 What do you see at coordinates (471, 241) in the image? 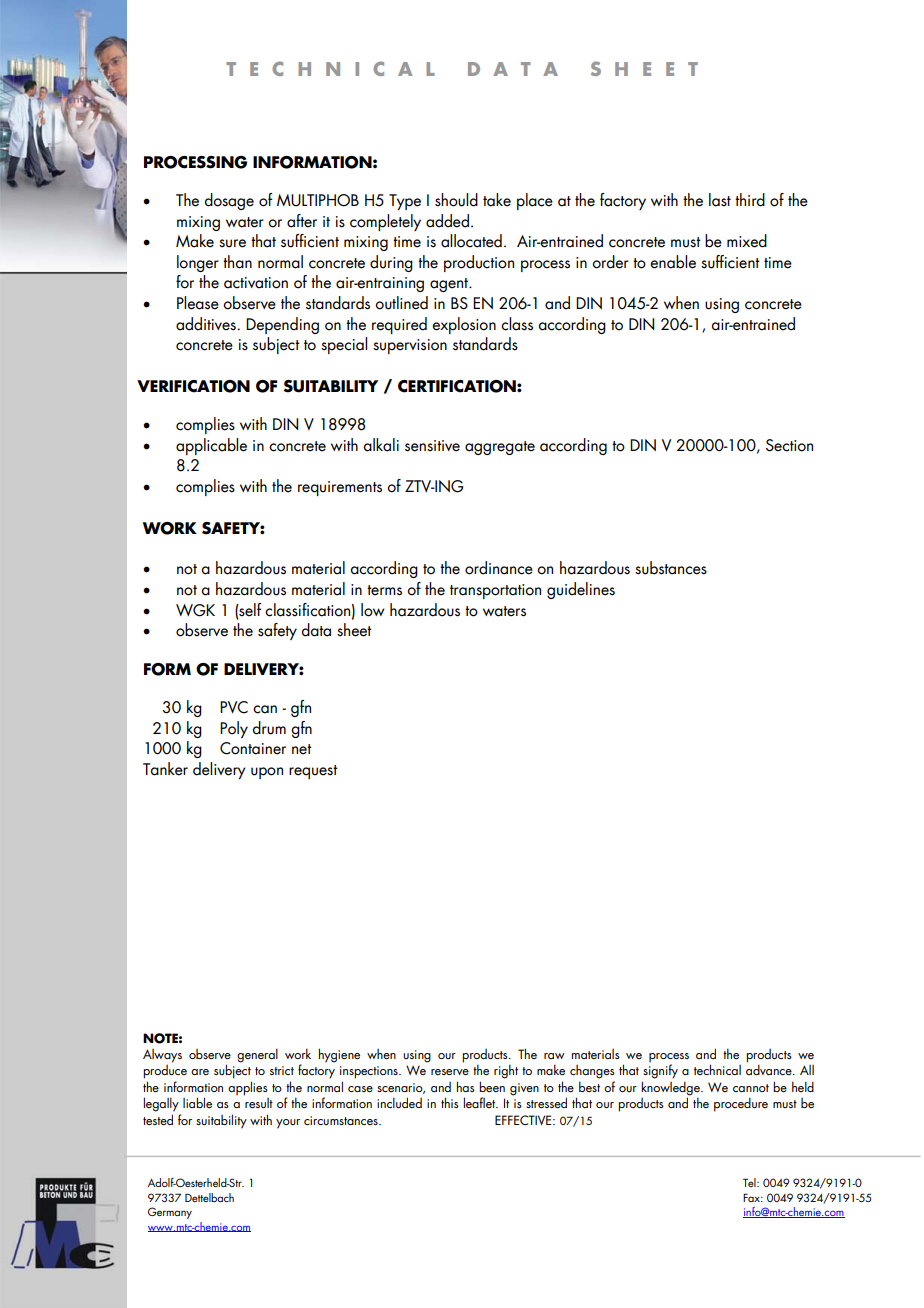
I see `allocated` at bounding box center [471, 241].
